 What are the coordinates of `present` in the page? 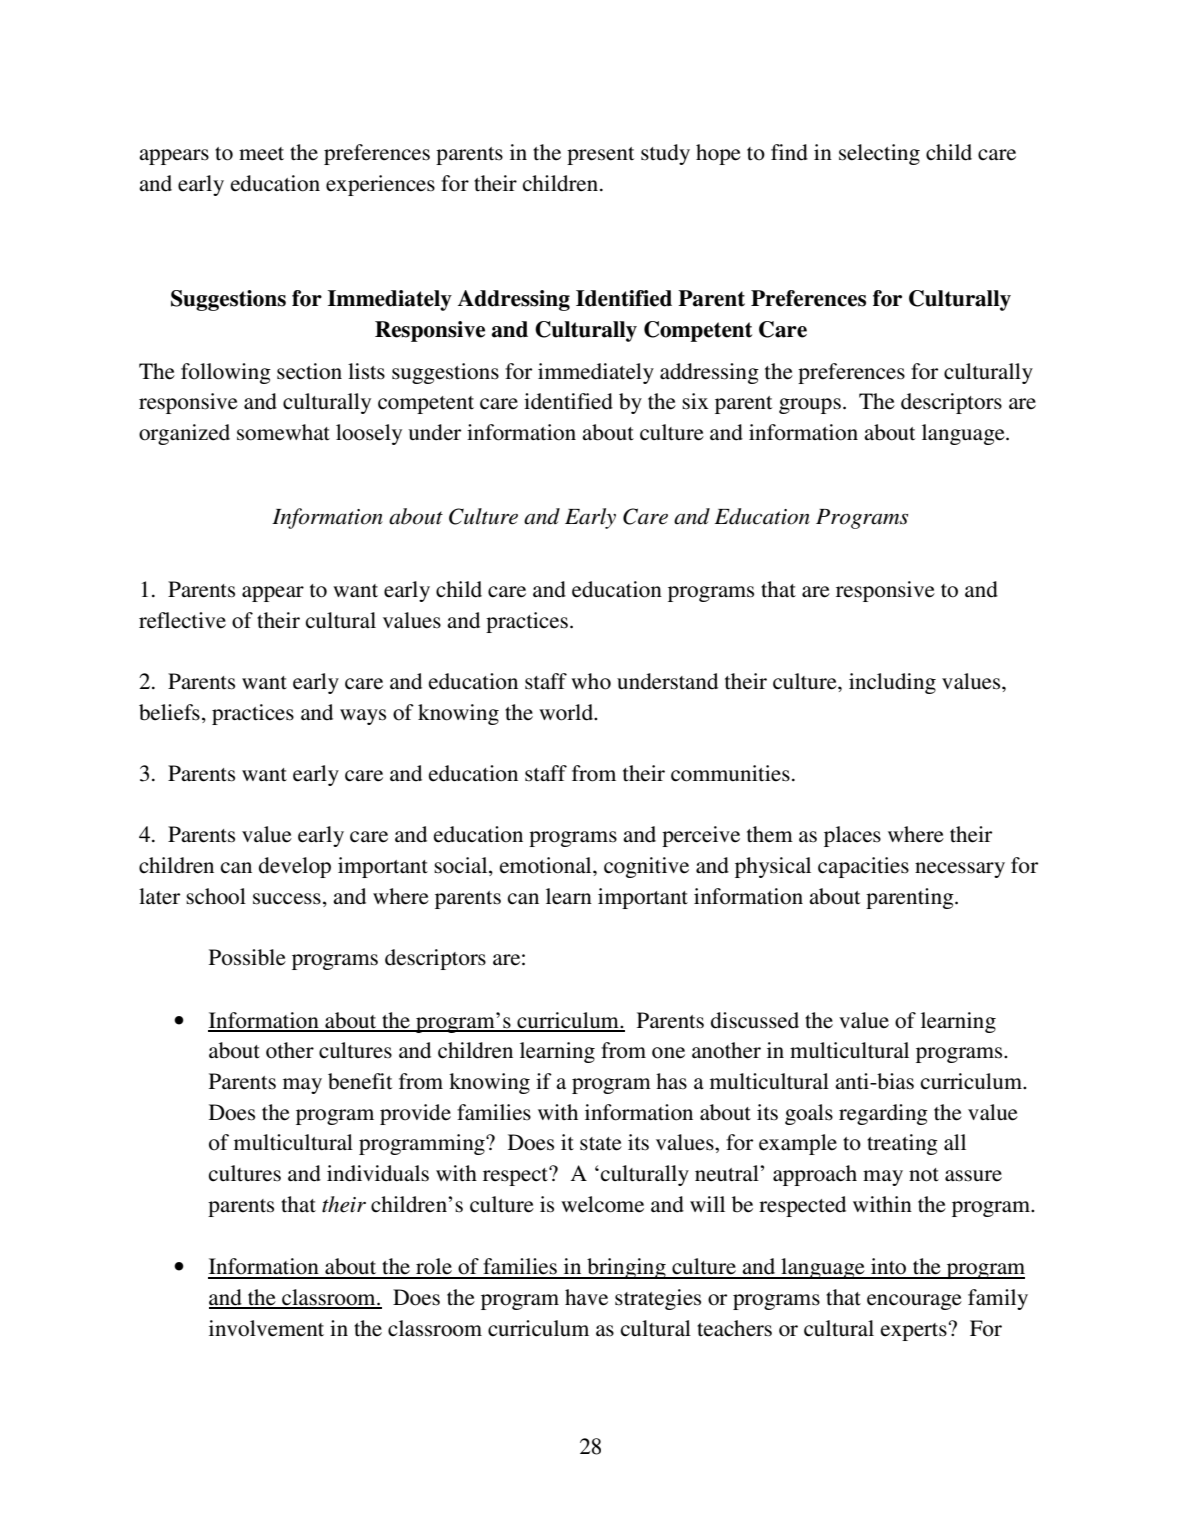 It's located at (601, 156).
